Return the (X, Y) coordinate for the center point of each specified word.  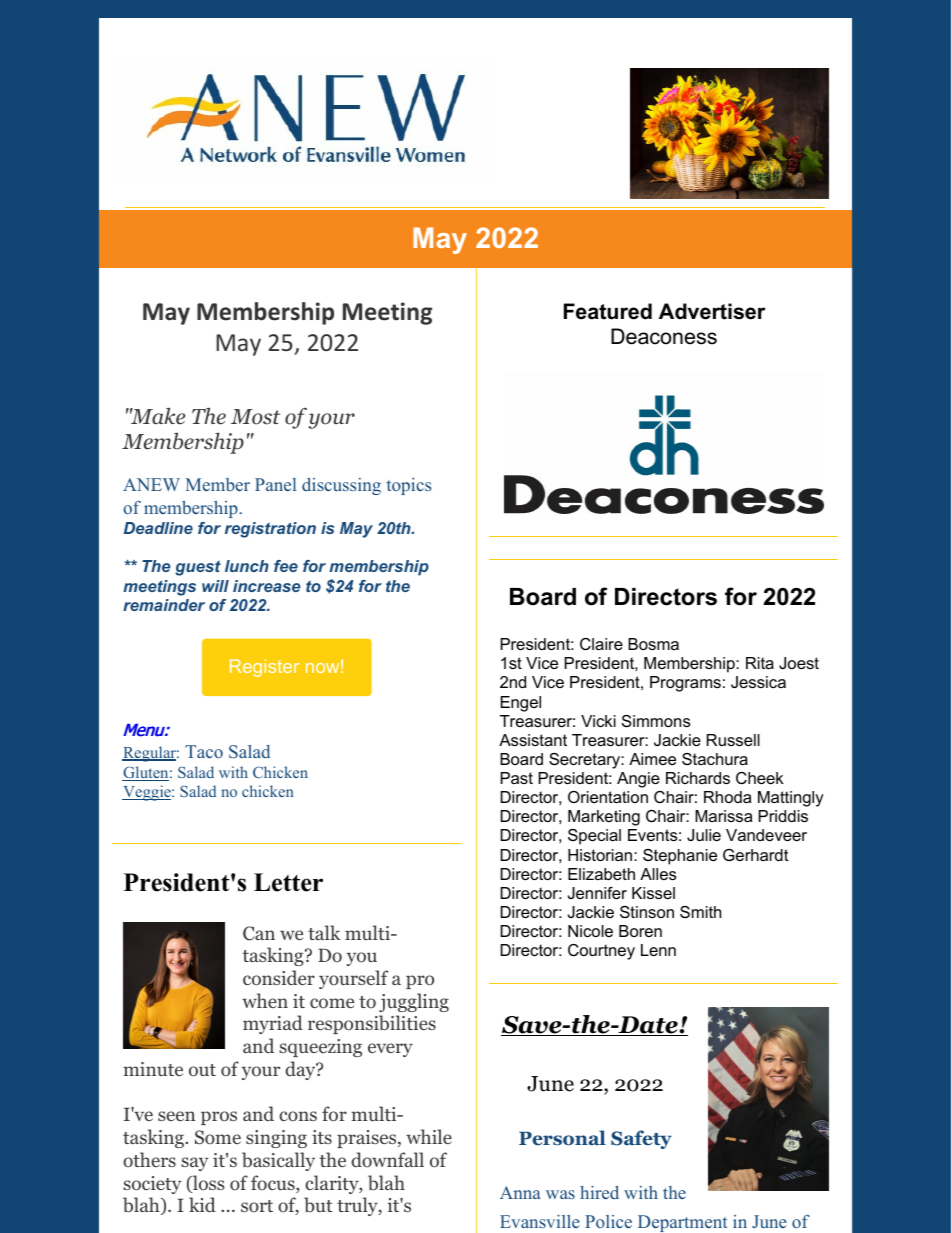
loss (208, 1184)
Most (255, 417)
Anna (520, 1192)
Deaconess (664, 336)
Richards (698, 778)
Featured (608, 311)
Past (516, 778)
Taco (204, 751)
